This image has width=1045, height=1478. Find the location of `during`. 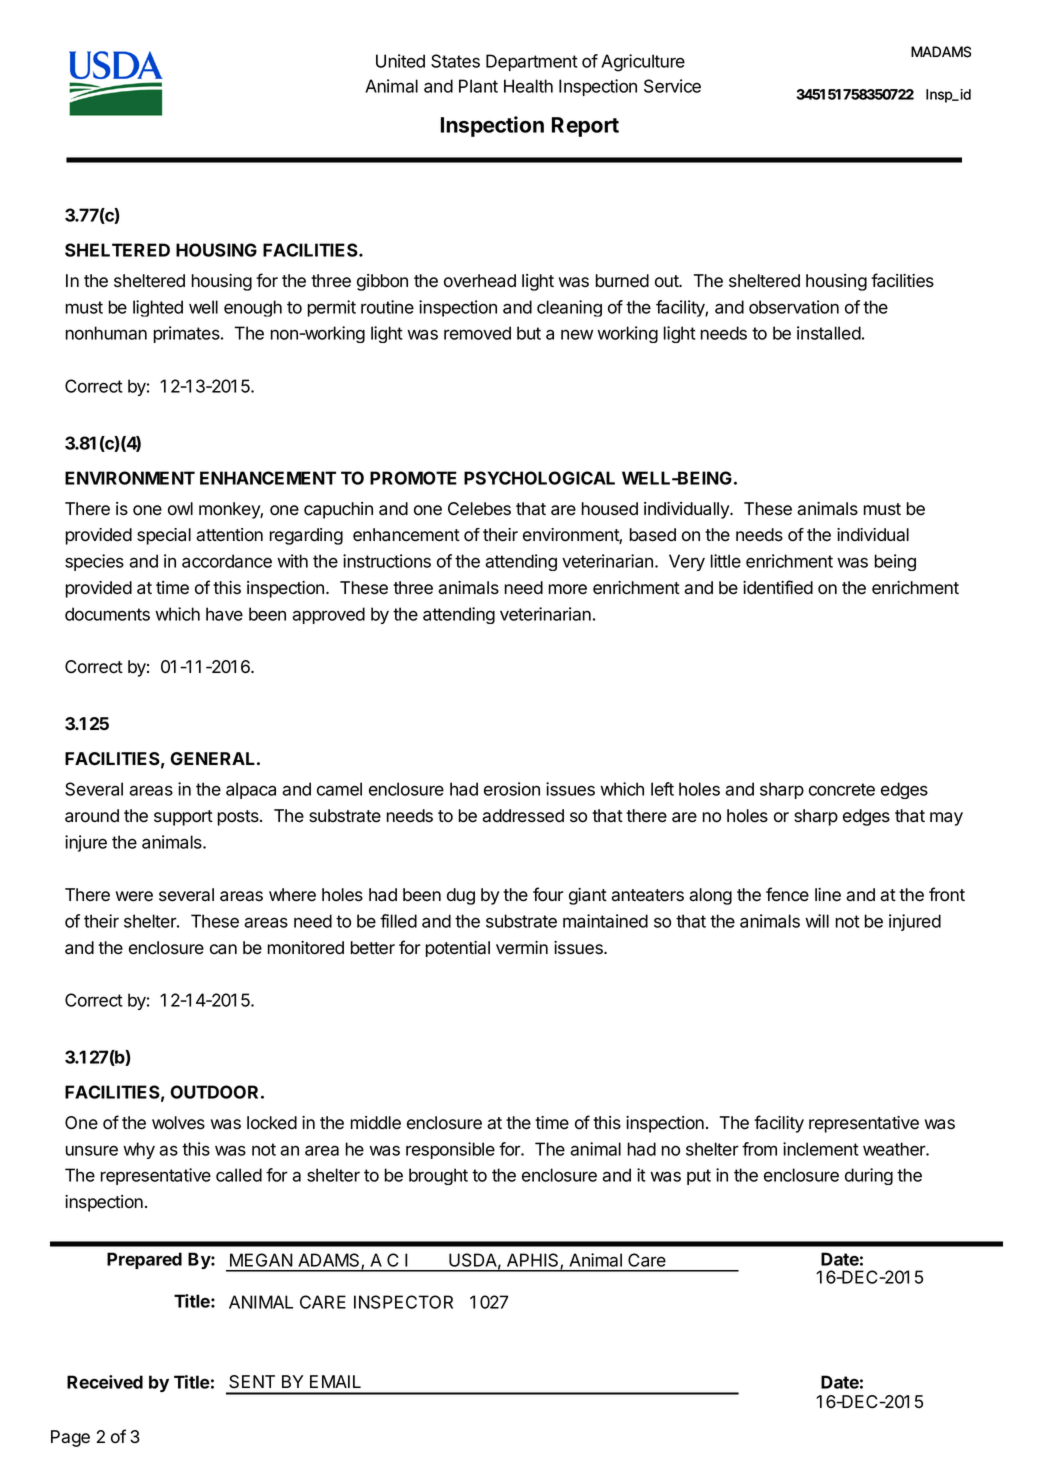

during is located at coordinates (869, 1176).
